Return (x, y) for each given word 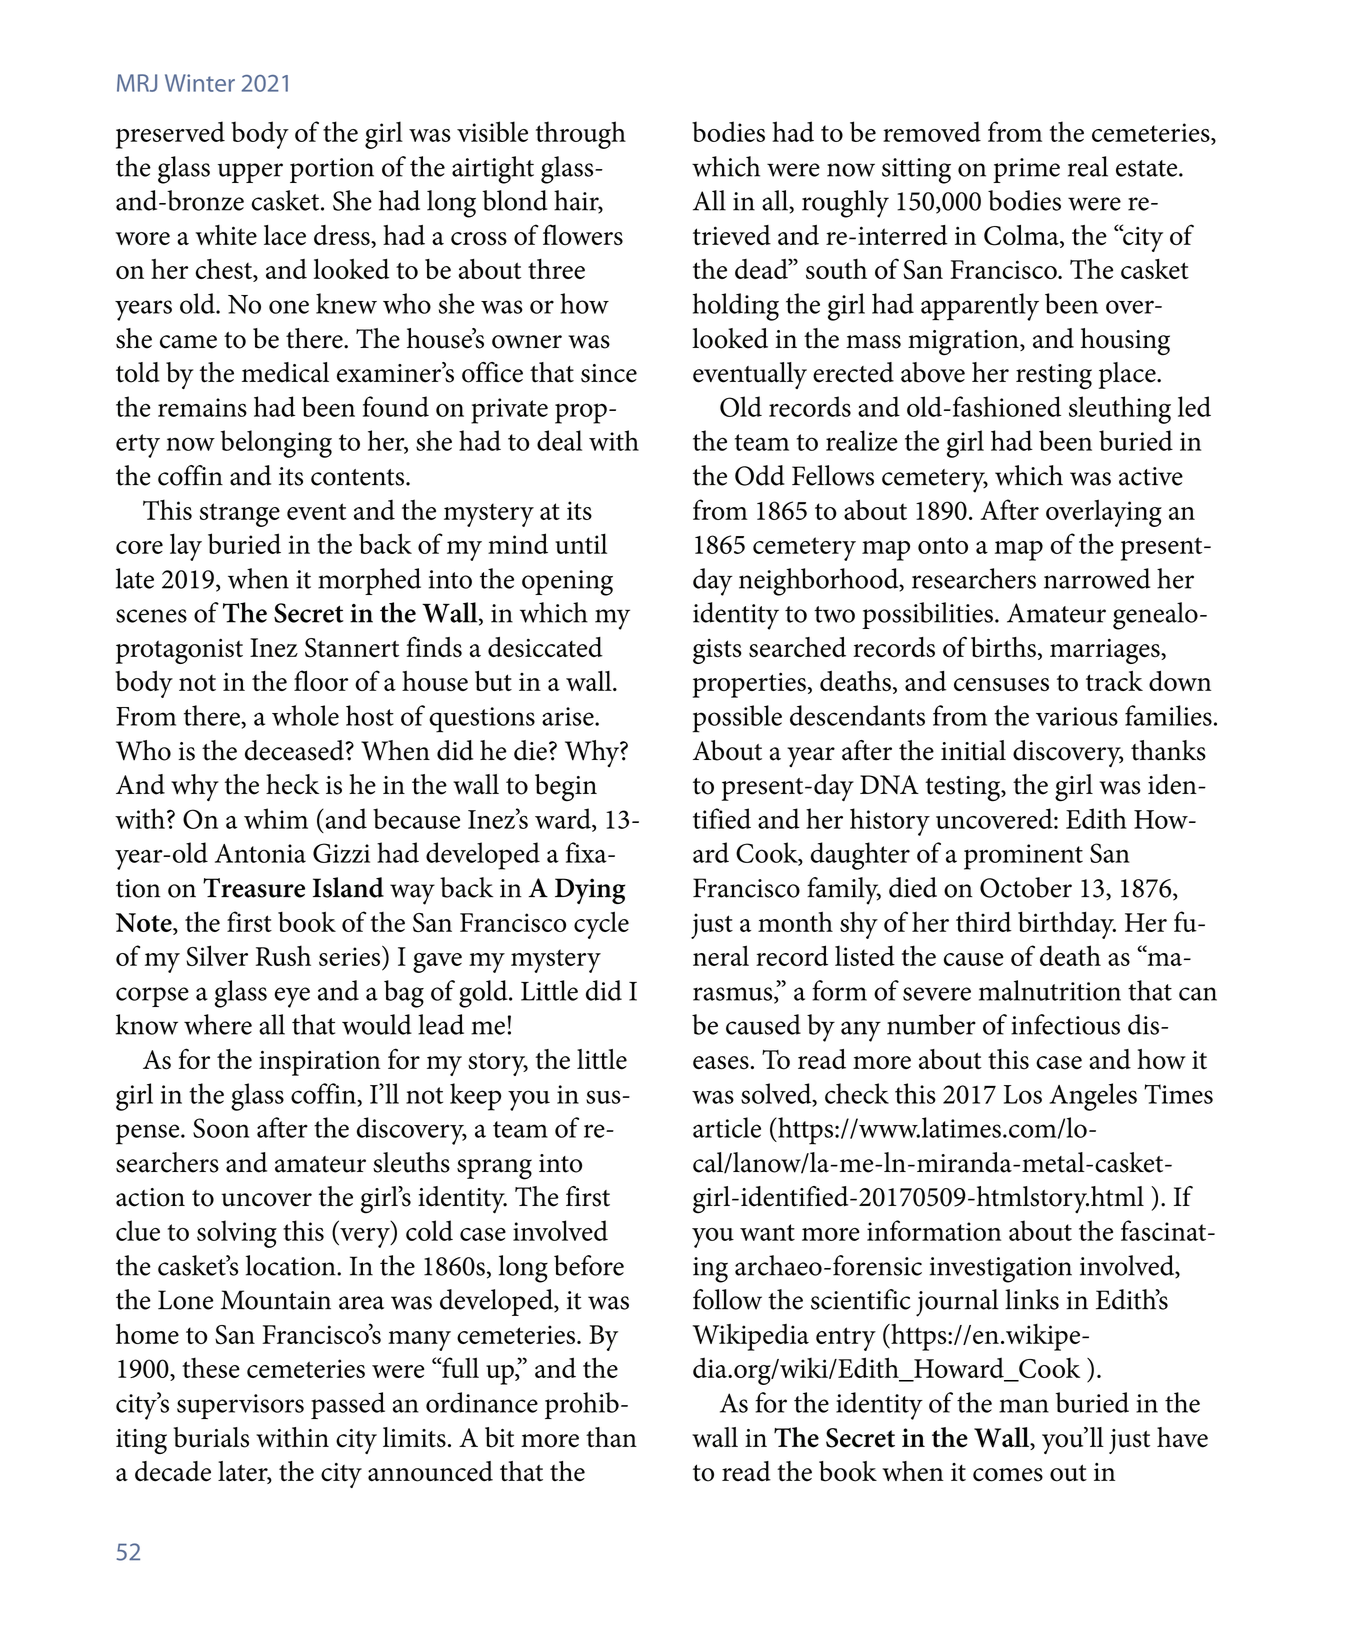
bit (499, 1437)
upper (250, 173)
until (581, 543)
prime (1026, 170)
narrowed (1097, 578)
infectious (1065, 1024)
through (581, 135)
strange (240, 515)
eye (292, 997)
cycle (601, 925)
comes (1008, 1475)
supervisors (240, 1406)
